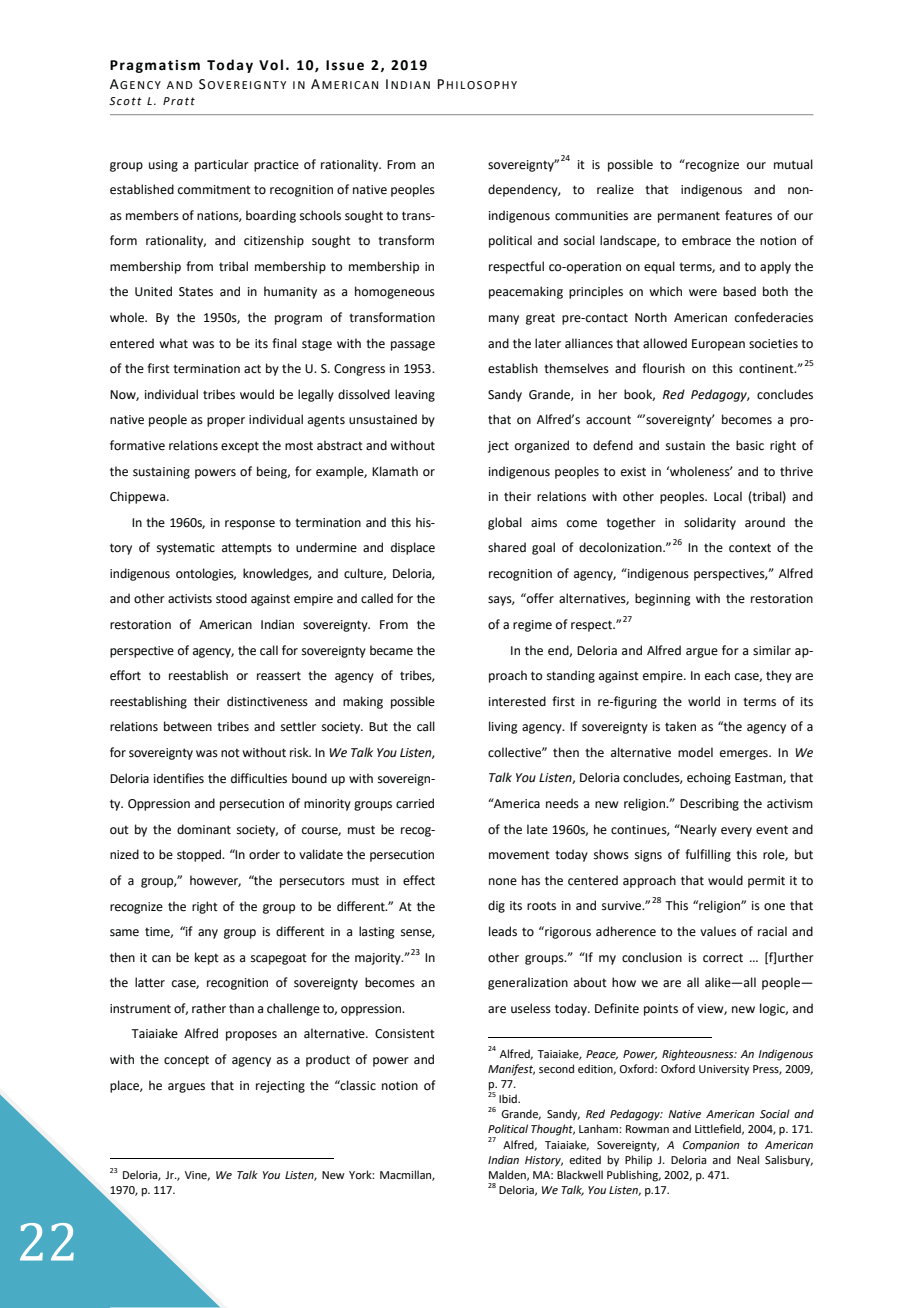  I want to click on became, so click(391, 650).
